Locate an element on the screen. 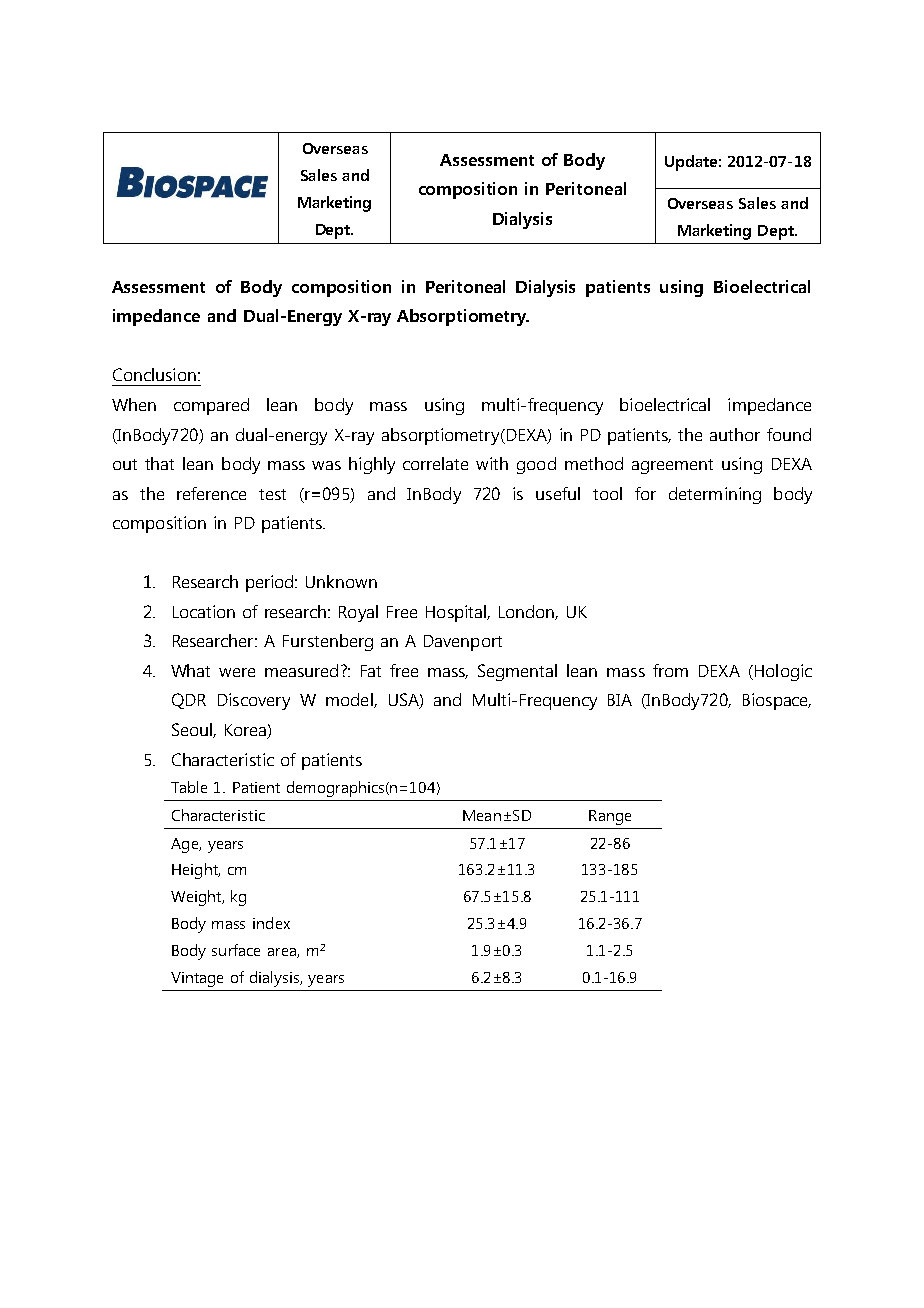 This screenshot has height=1308, width=924. determining is located at coordinates (715, 495).
